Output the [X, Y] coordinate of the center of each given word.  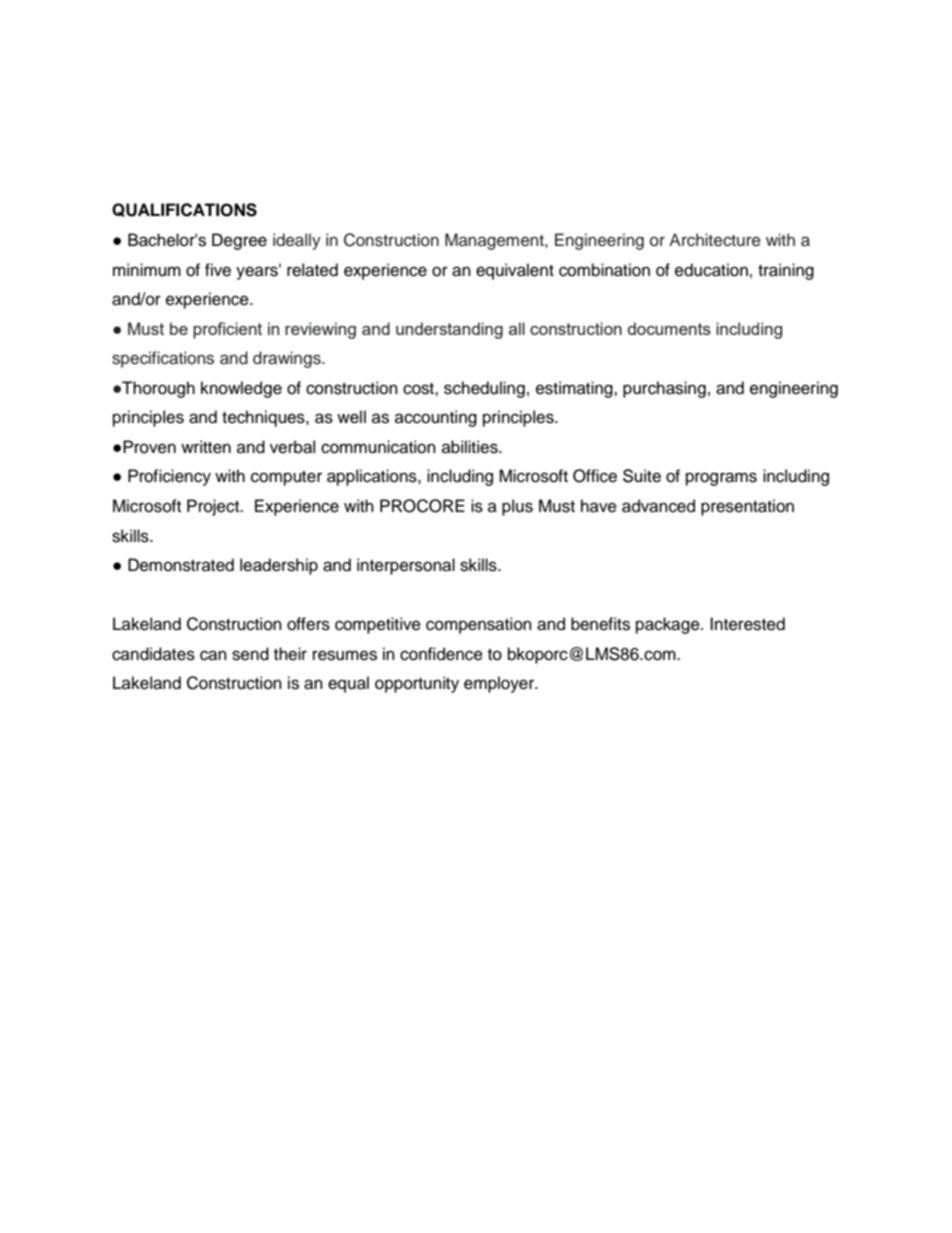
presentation [747, 507]
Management [495, 241]
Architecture [715, 240]
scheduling [484, 389]
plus [517, 507]
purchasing [664, 389]
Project [214, 507]
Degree [239, 241]
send [250, 654]
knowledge [241, 389]
